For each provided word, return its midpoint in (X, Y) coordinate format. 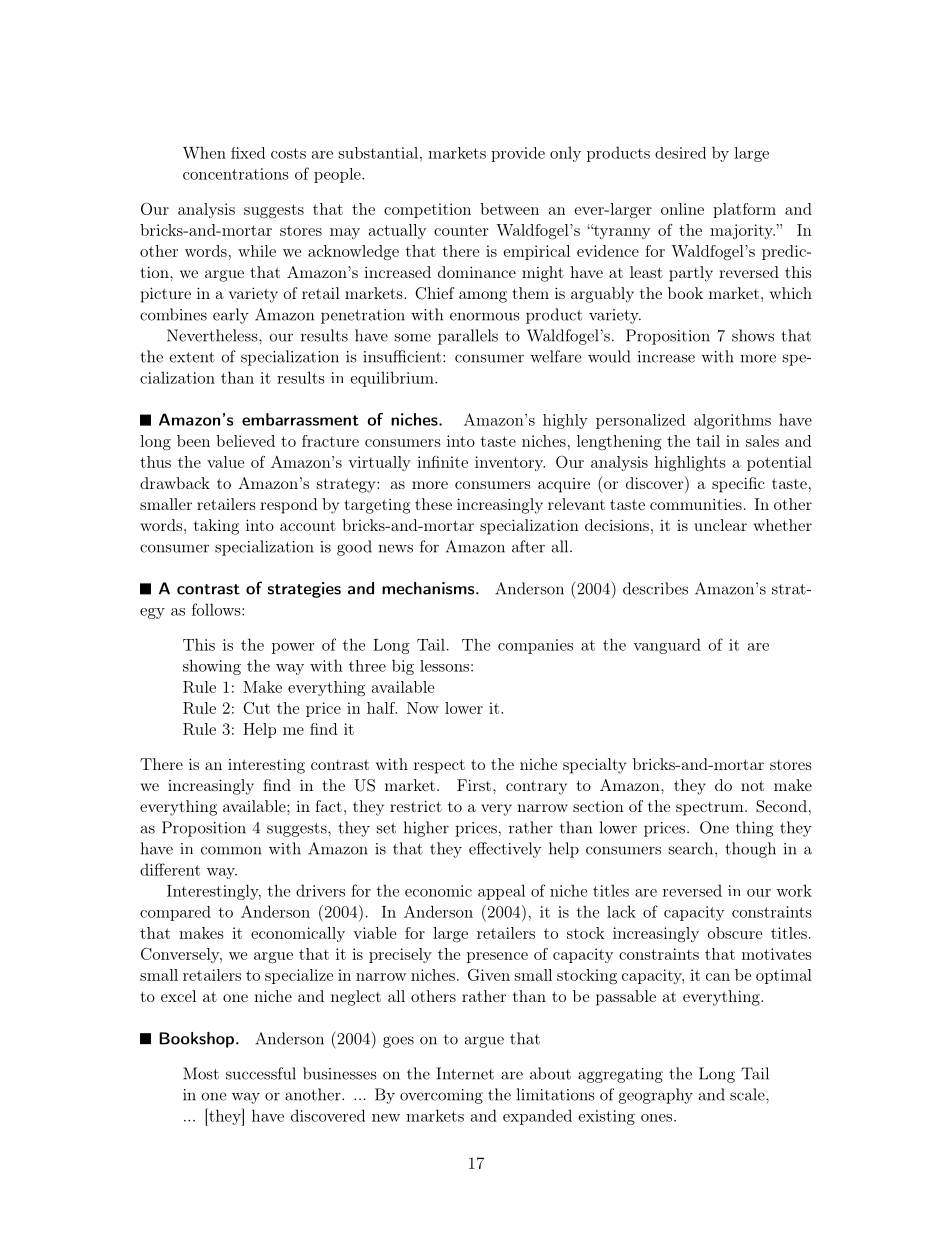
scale (747, 1094)
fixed (248, 153)
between (509, 209)
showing (212, 667)
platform (744, 210)
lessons (444, 666)
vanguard (667, 646)
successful (261, 1073)
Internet (465, 1073)
